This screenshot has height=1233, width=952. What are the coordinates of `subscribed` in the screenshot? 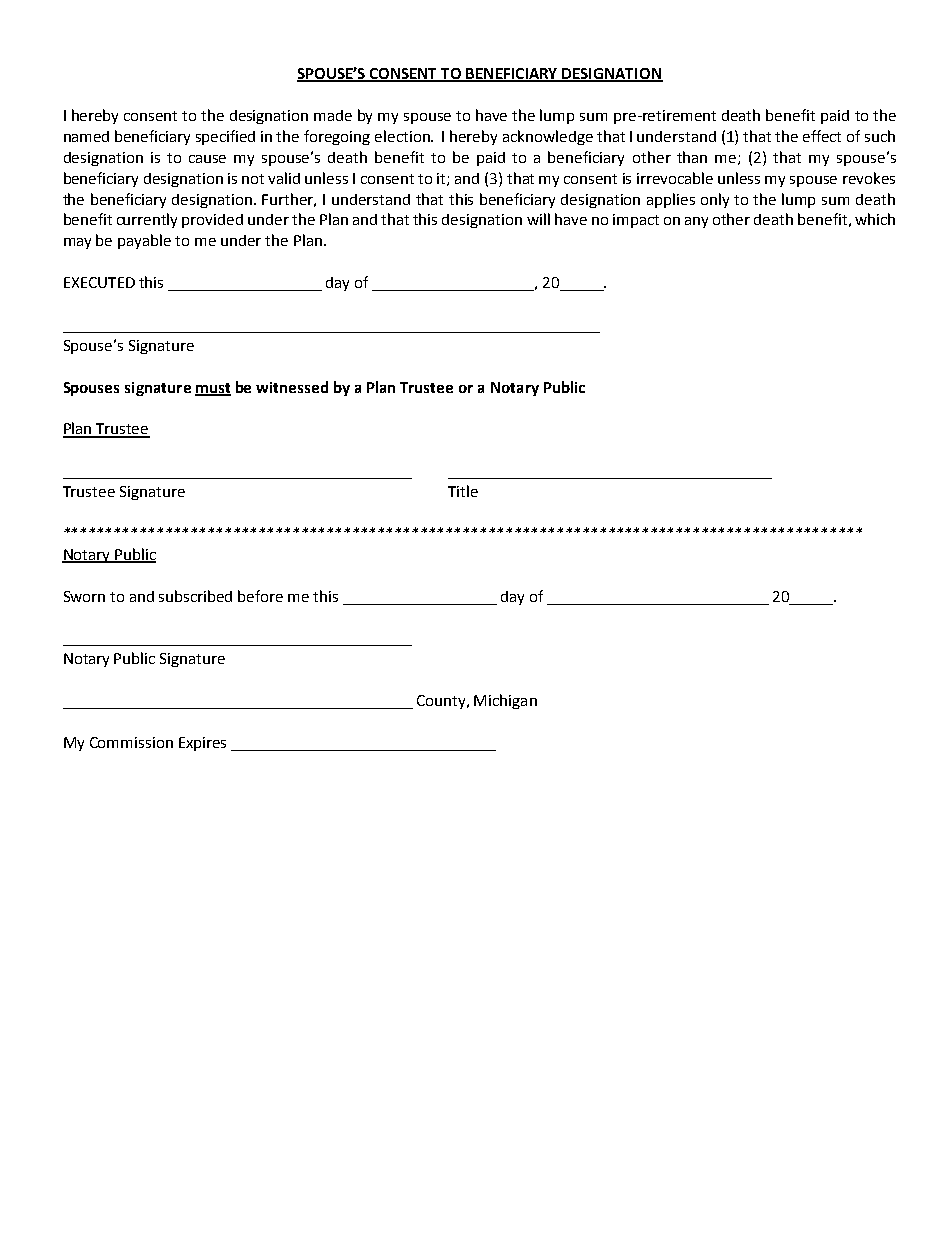 It's located at (195, 596).
